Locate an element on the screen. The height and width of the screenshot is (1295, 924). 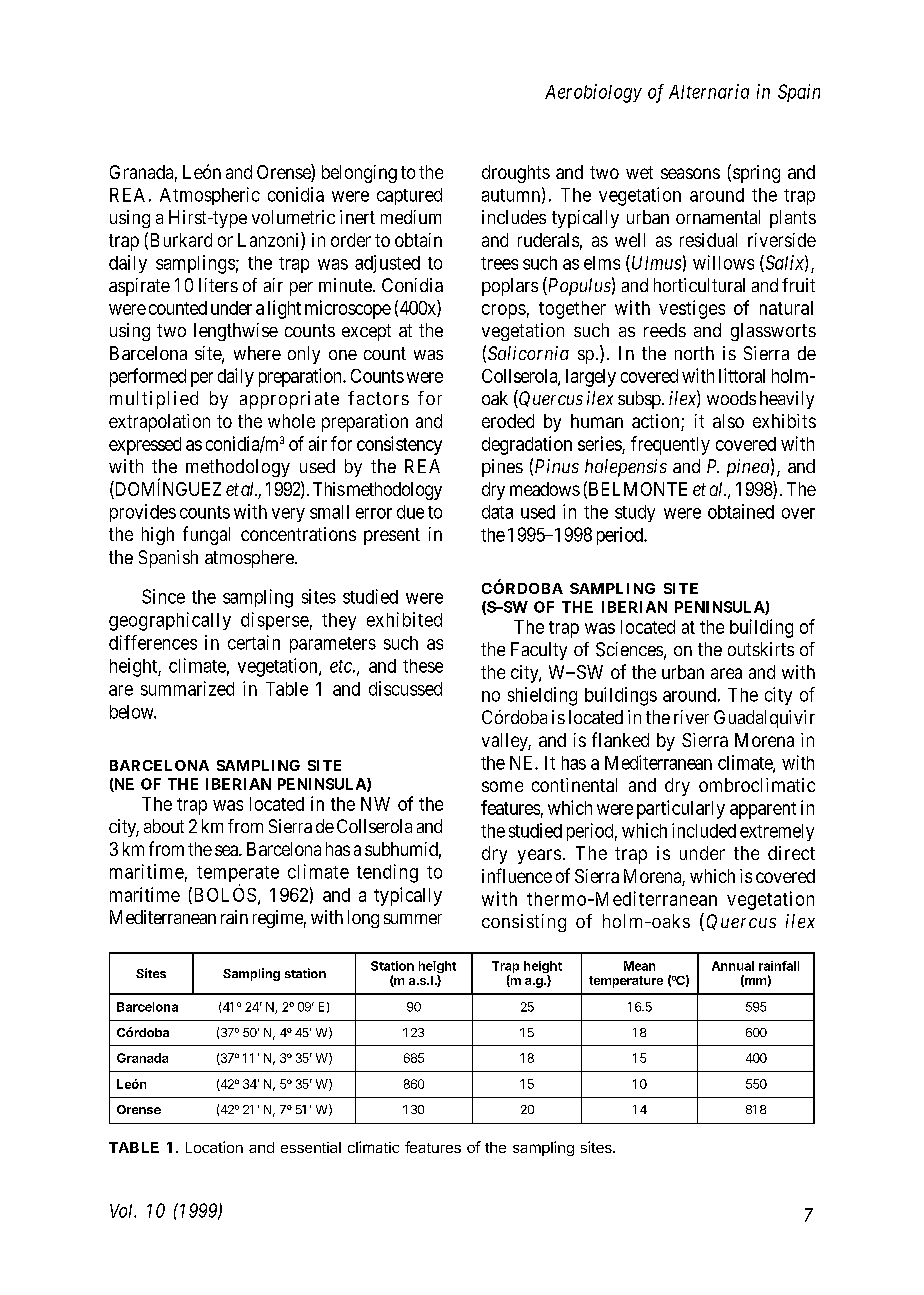
also is located at coordinates (728, 421).
